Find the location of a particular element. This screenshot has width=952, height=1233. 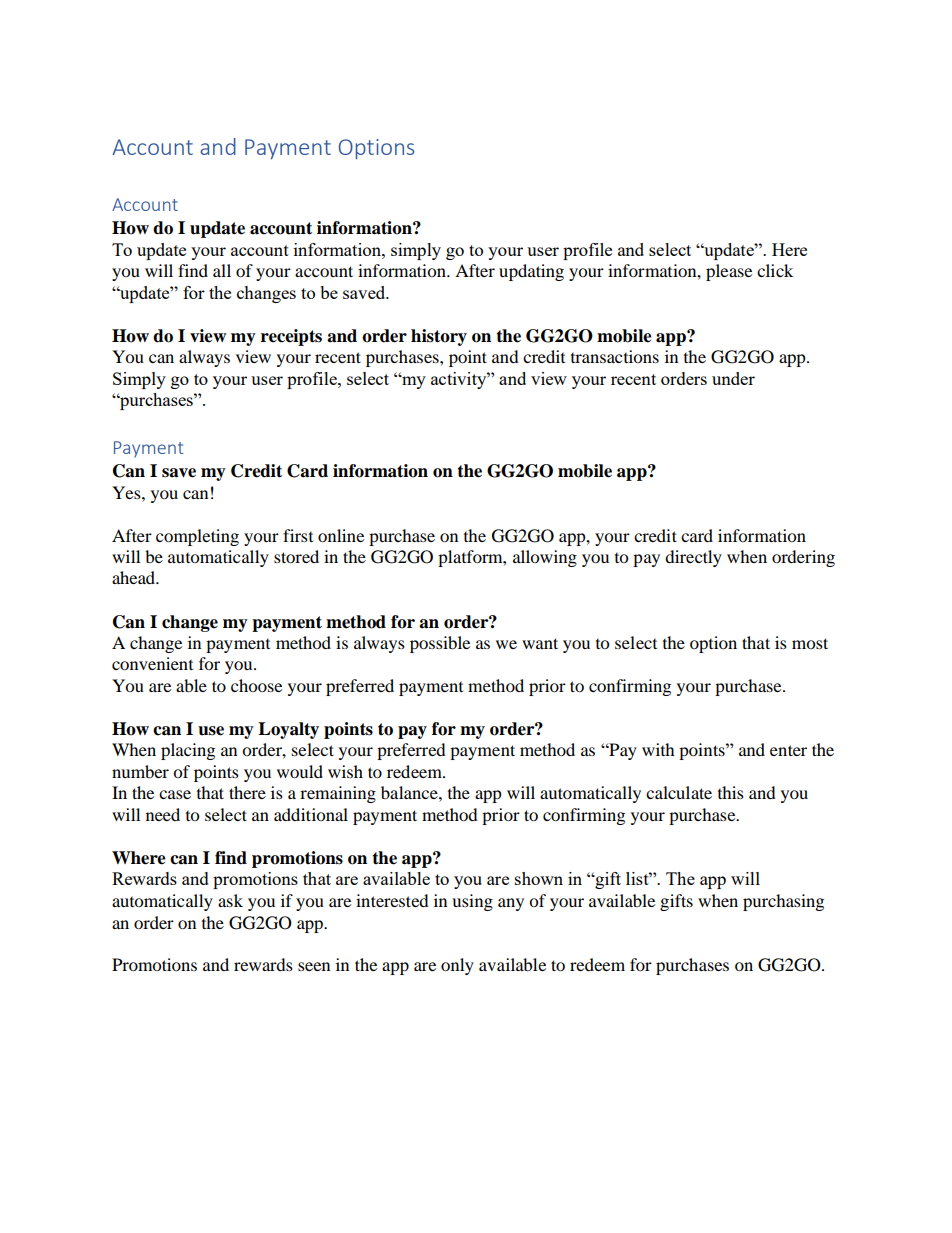

please is located at coordinates (729, 272).
